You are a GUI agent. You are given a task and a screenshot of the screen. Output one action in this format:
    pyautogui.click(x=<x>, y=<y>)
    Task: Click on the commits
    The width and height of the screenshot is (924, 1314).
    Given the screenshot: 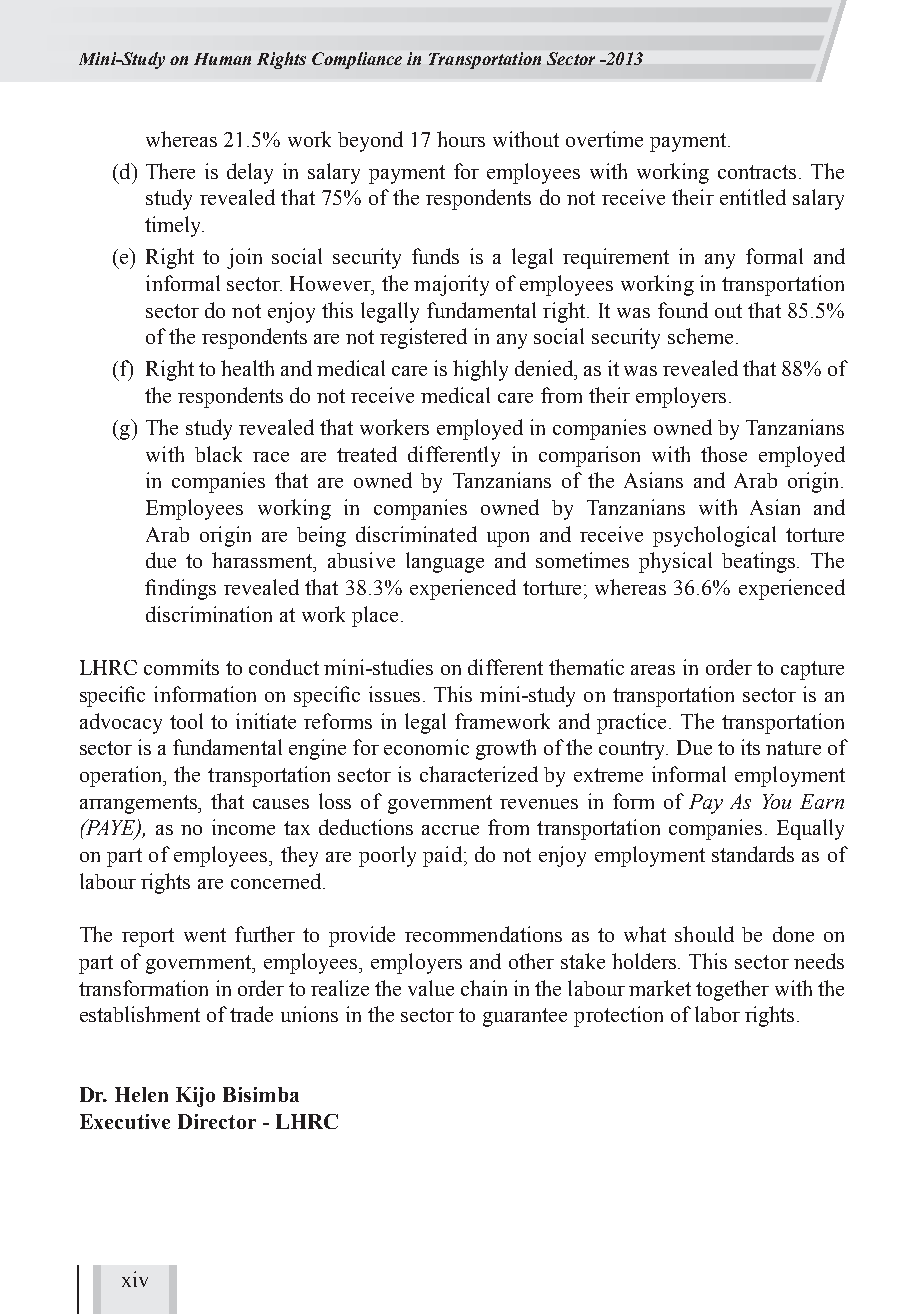 What is the action you would take?
    pyautogui.click(x=181, y=667)
